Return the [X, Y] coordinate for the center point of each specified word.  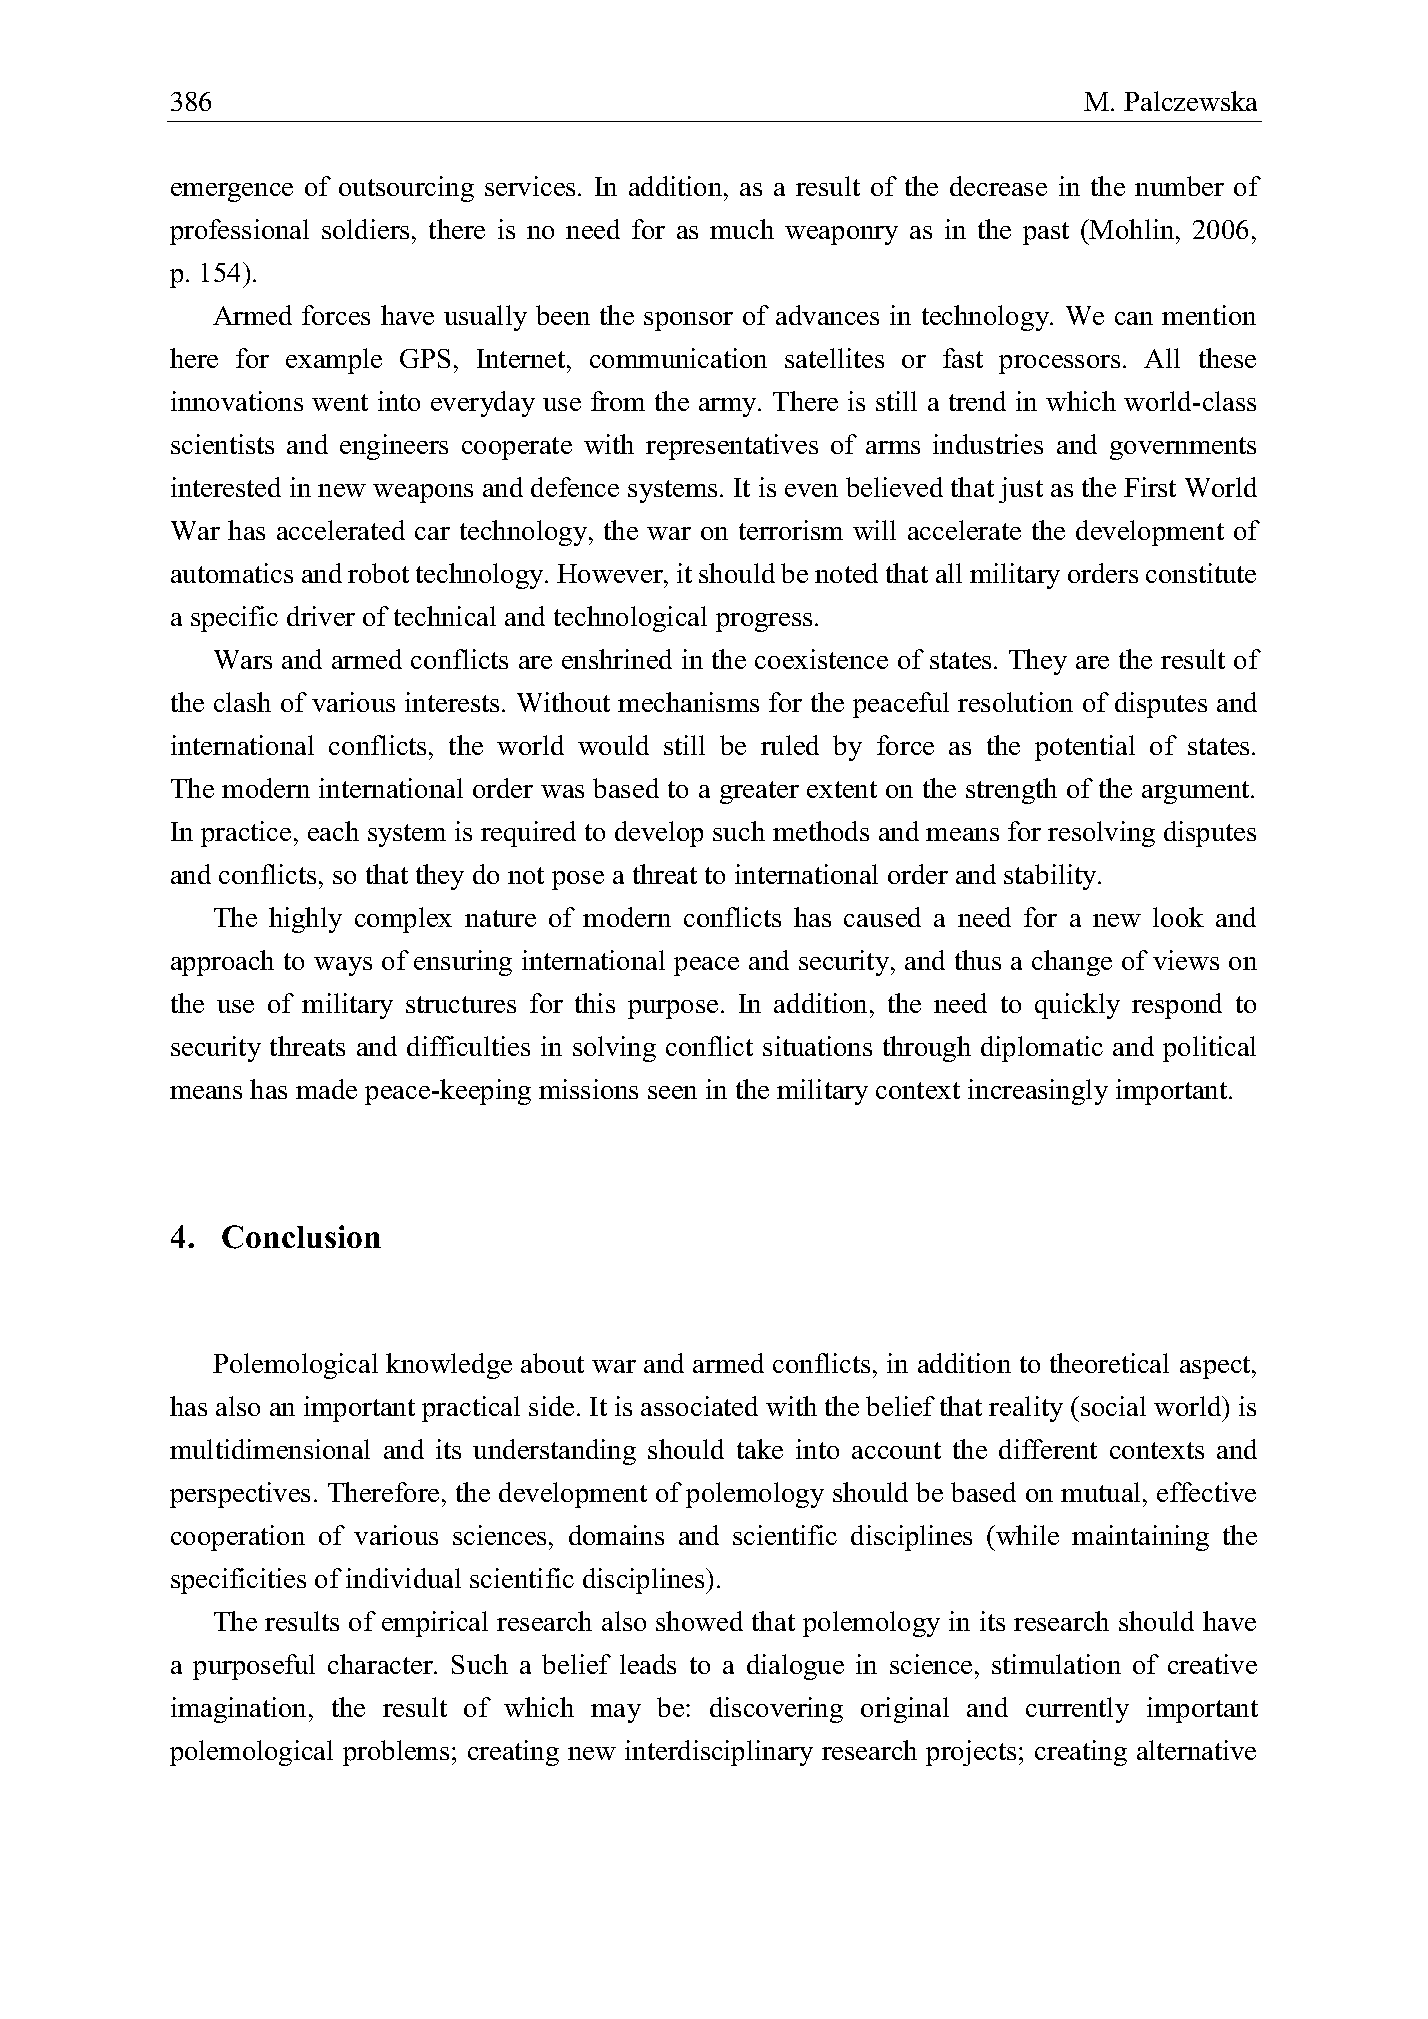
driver [321, 616]
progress [764, 622]
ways [343, 966]
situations [817, 1046]
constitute [1201, 573]
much [742, 229]
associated [699, 1406]
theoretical [1109, 1363]
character [382, 1664]
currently [1077, 1710]
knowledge [449, 1366]
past [1046, 233]
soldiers [365, 229]
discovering [776, 1710]
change [1072, 963]
